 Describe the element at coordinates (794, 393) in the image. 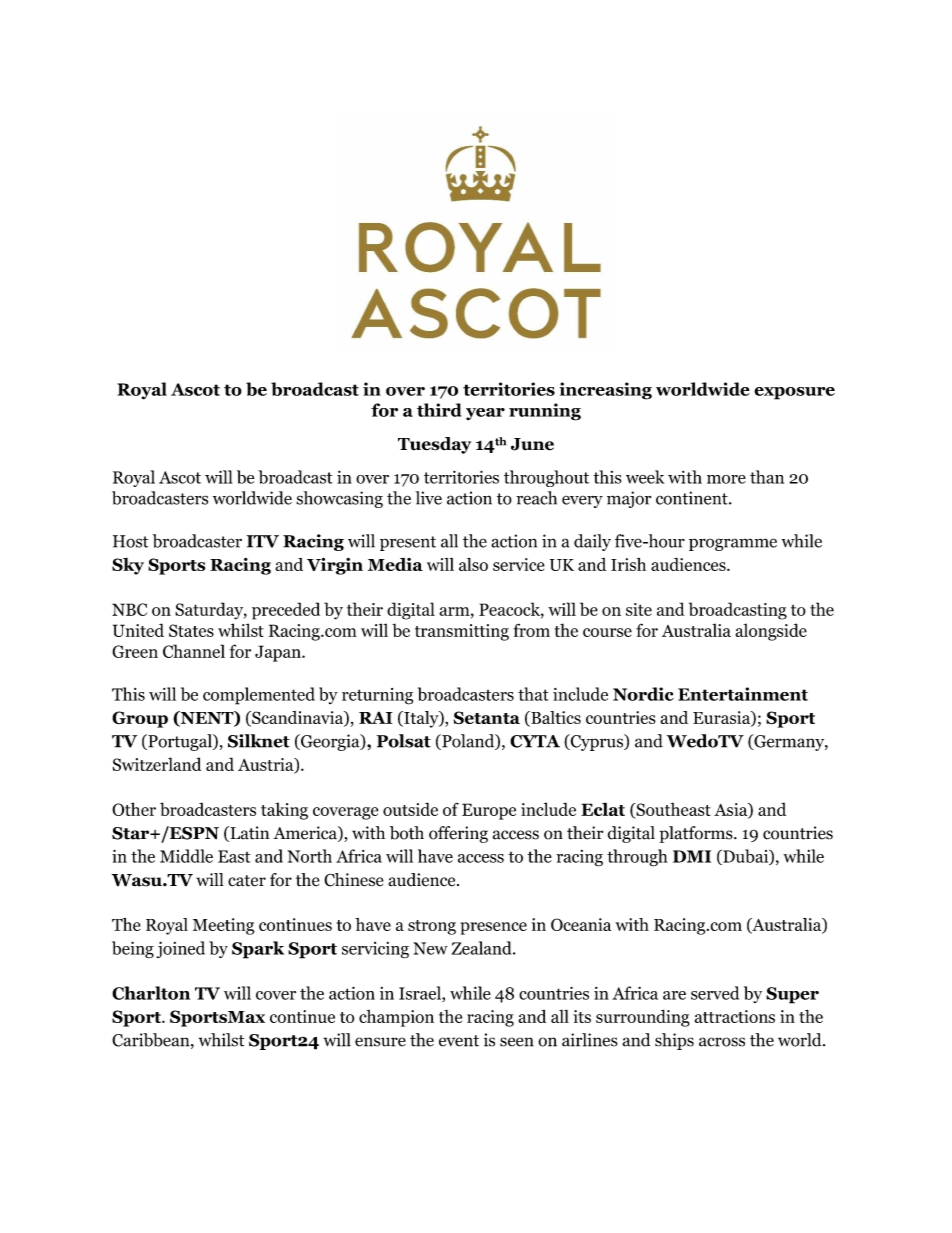

I see `exposure` at that location.
